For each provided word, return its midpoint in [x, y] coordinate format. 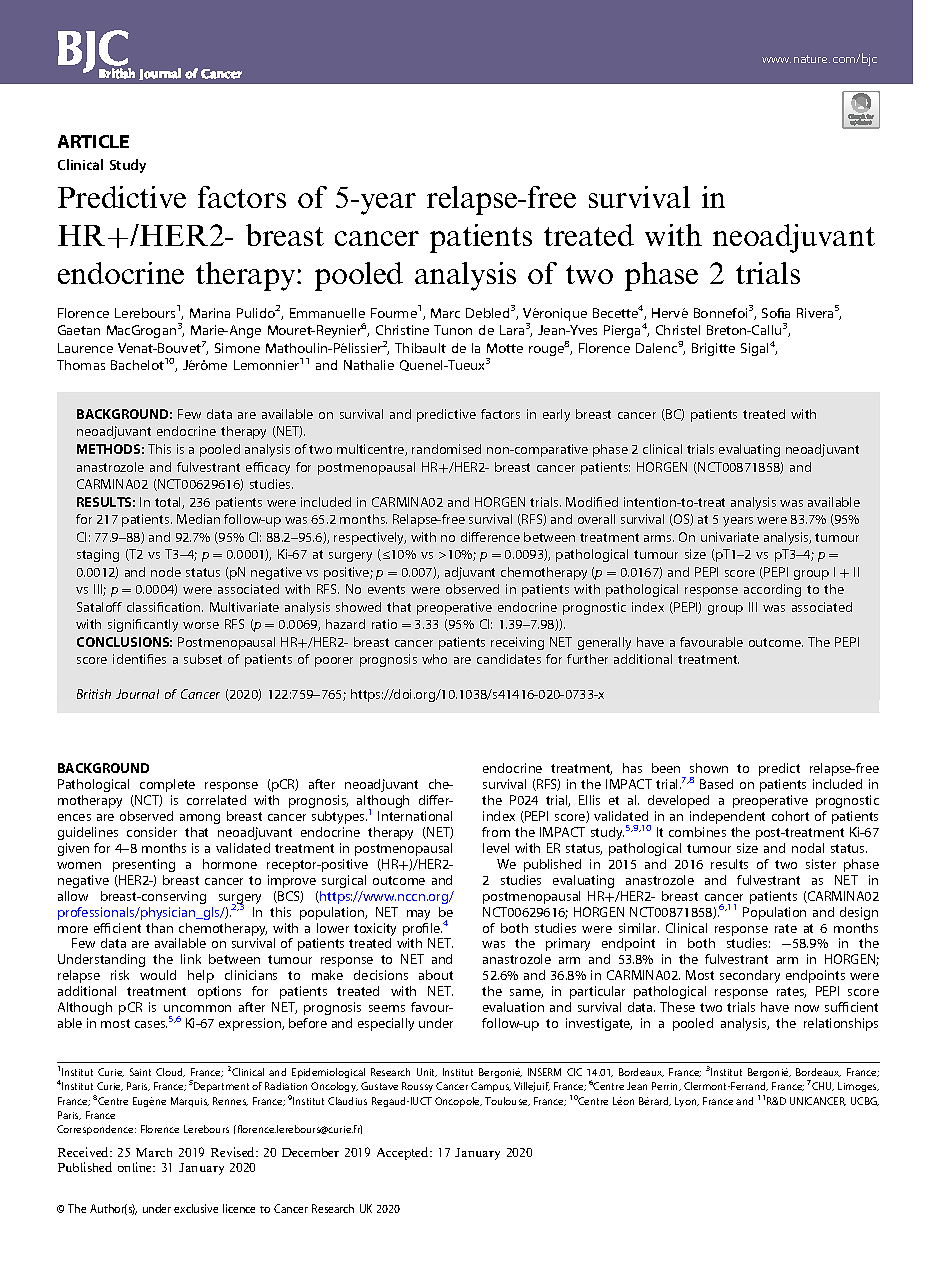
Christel [678, 330]
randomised [446, 449]
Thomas [81, 365]
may [418, 915]
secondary [750, 976]
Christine [402, 330]
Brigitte [713, 349]
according [772, 590]
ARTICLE [93, 141]
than [159, 928]
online [136, 1167]
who [434, 659]
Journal [137, 694]
